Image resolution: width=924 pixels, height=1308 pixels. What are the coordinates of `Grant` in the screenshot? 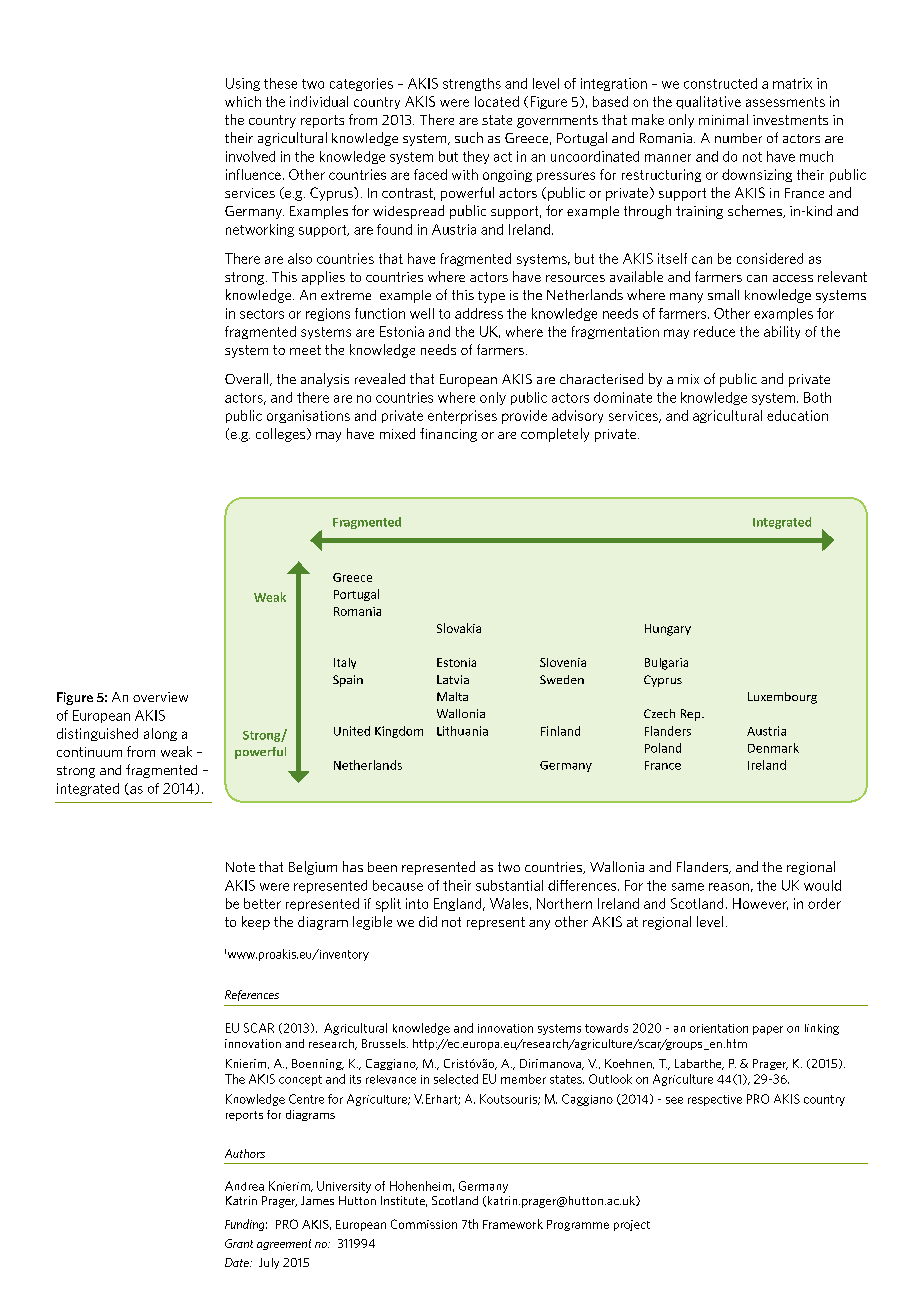 It's located at (239, 1243).
